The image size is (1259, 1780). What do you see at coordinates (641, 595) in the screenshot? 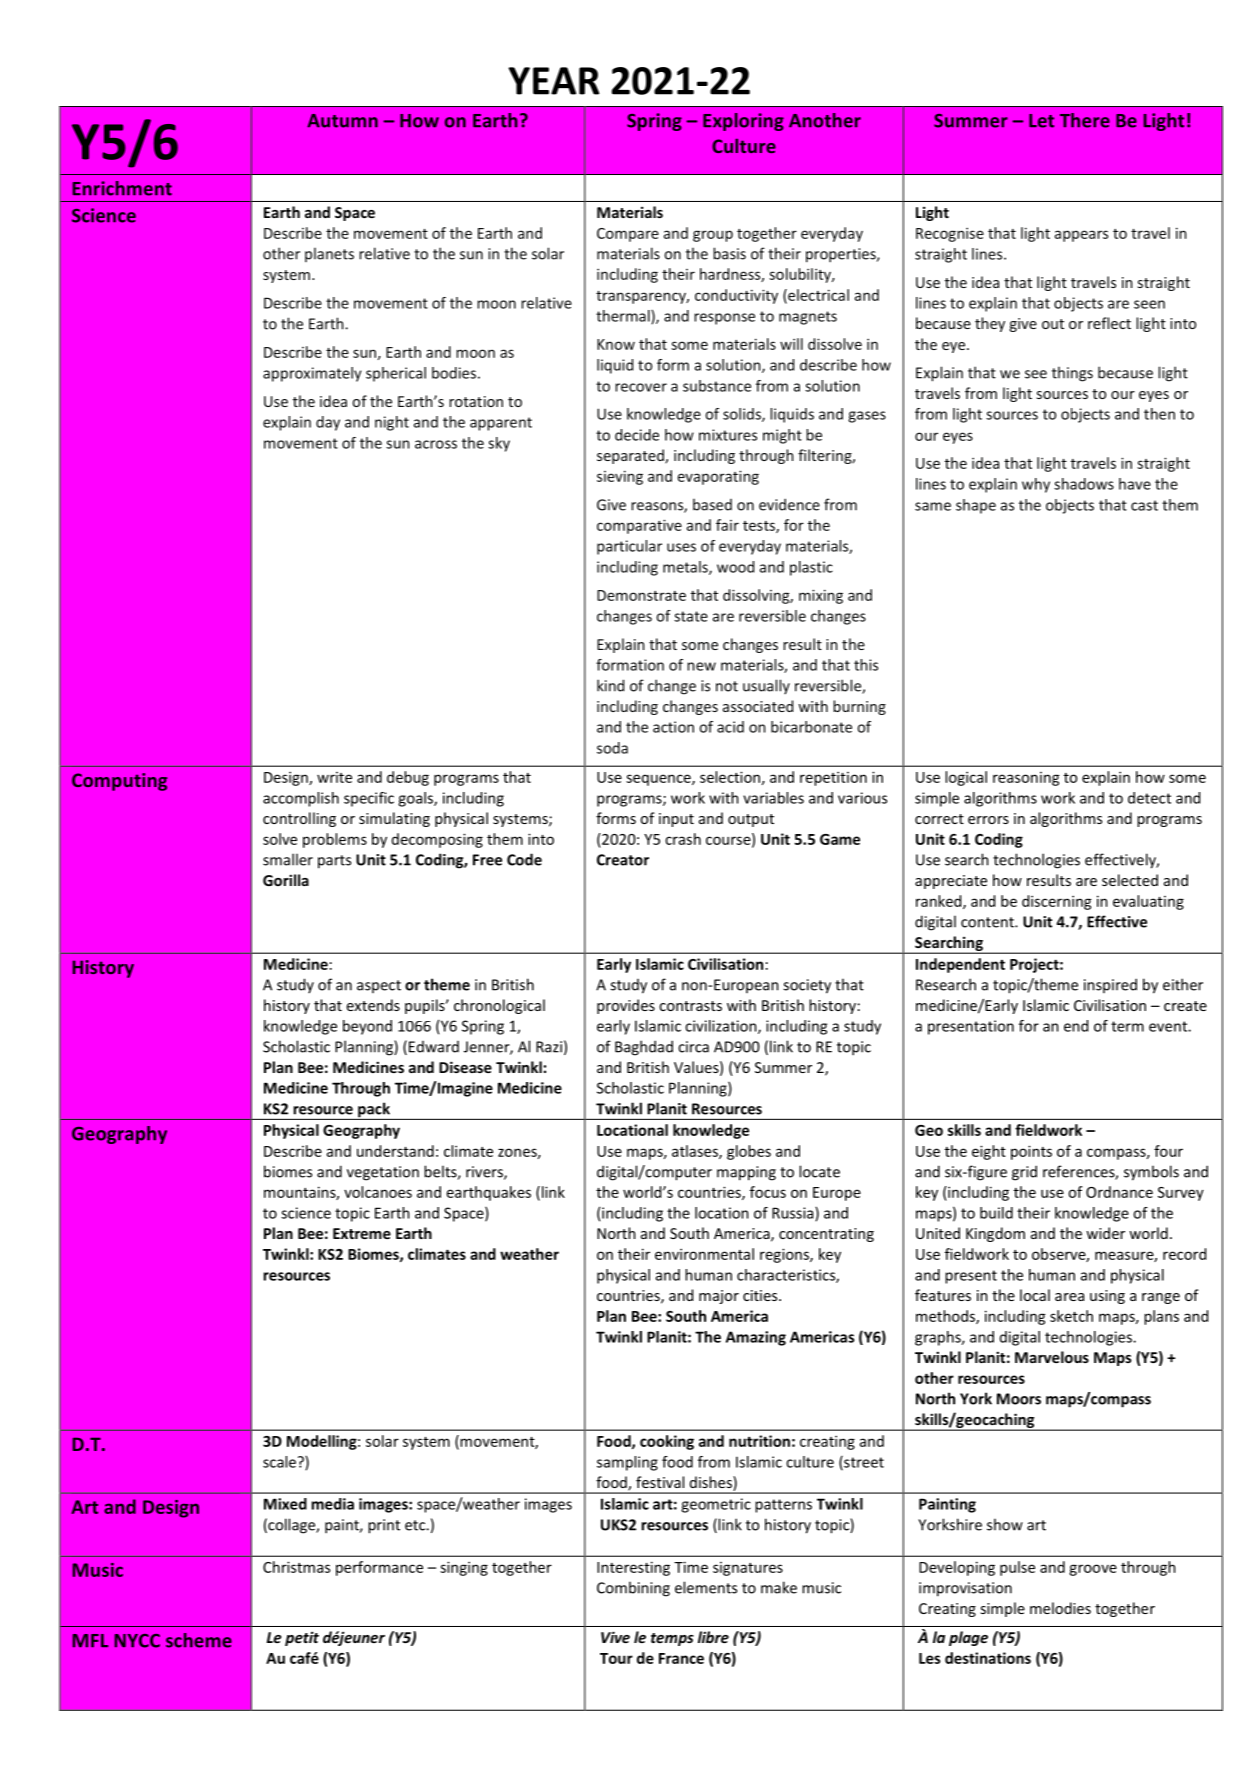
I see `Demonstrate` at bounding box center [641, 595].
